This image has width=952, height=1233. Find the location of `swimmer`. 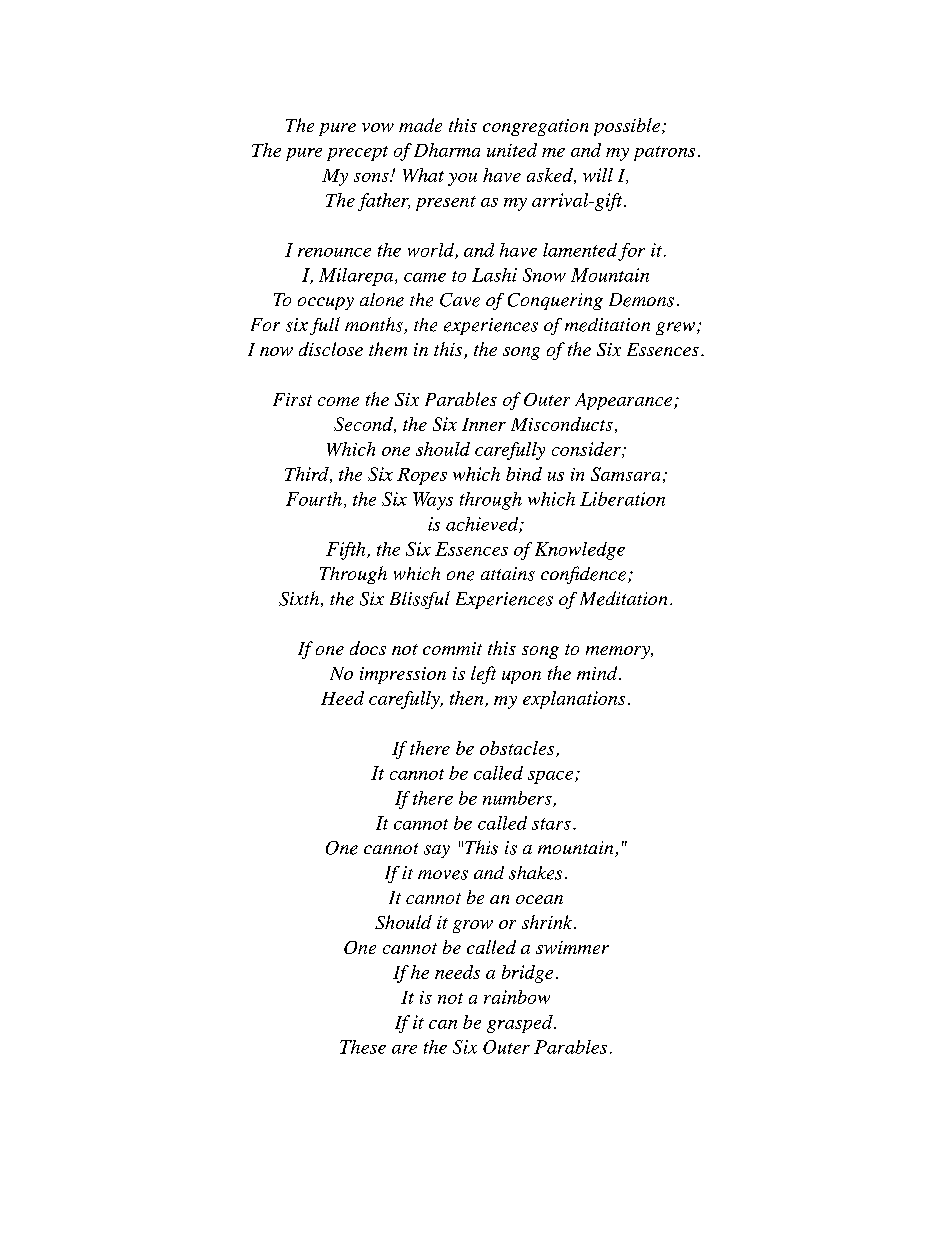

swimmer is located at coordinates (572, 947).
